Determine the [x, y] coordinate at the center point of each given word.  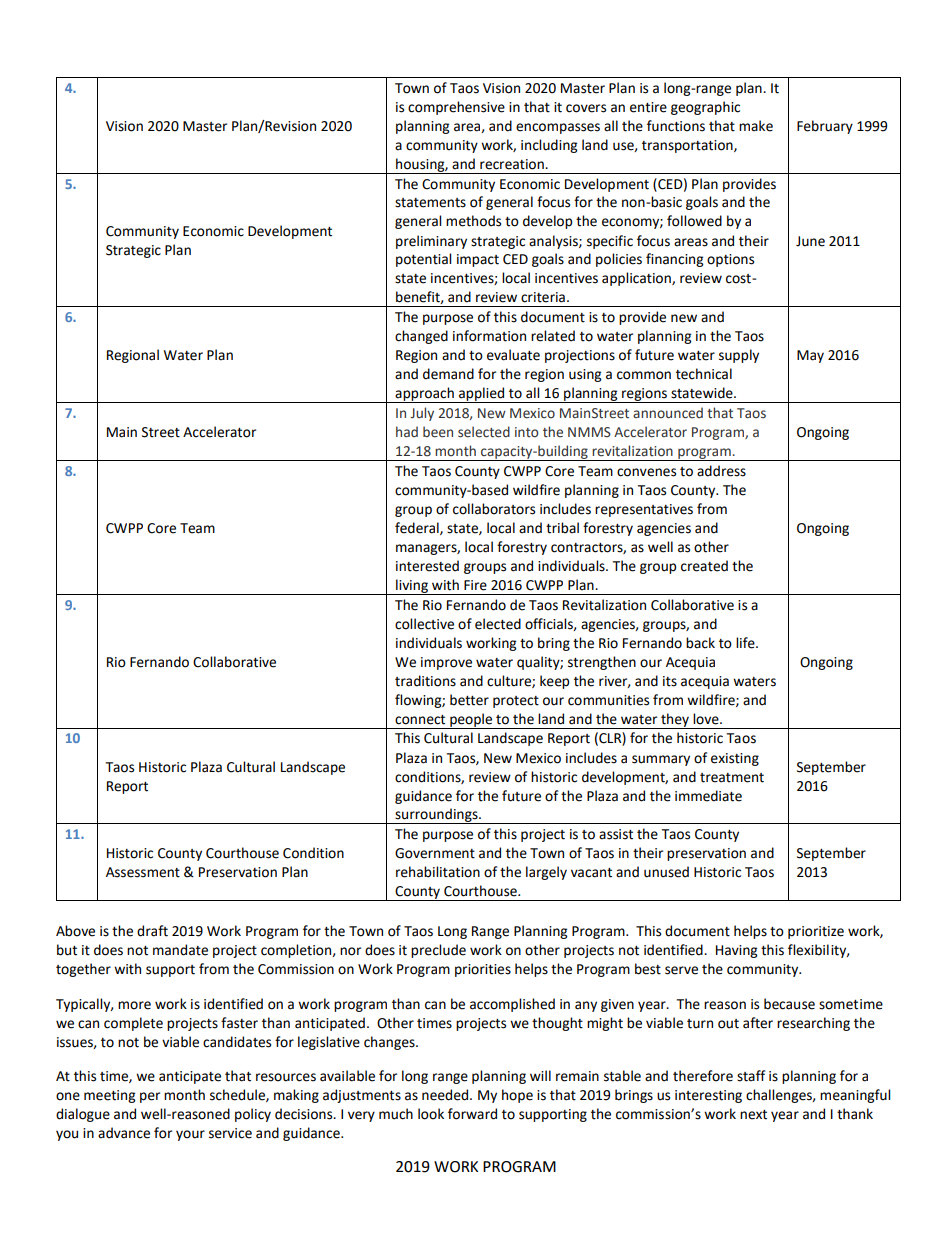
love [707, 719]
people [471, 721]
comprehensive [456, 108]
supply [739, 356]
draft [152, 931]
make [756, 126]
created [704, 566]
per [150, 1097]
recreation [513, 164]
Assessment [143, 872]
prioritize [816, 932]
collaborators [494, 509]
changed [421, 337]
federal [418, 528]
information [489, 336]
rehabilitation [438, 872]
